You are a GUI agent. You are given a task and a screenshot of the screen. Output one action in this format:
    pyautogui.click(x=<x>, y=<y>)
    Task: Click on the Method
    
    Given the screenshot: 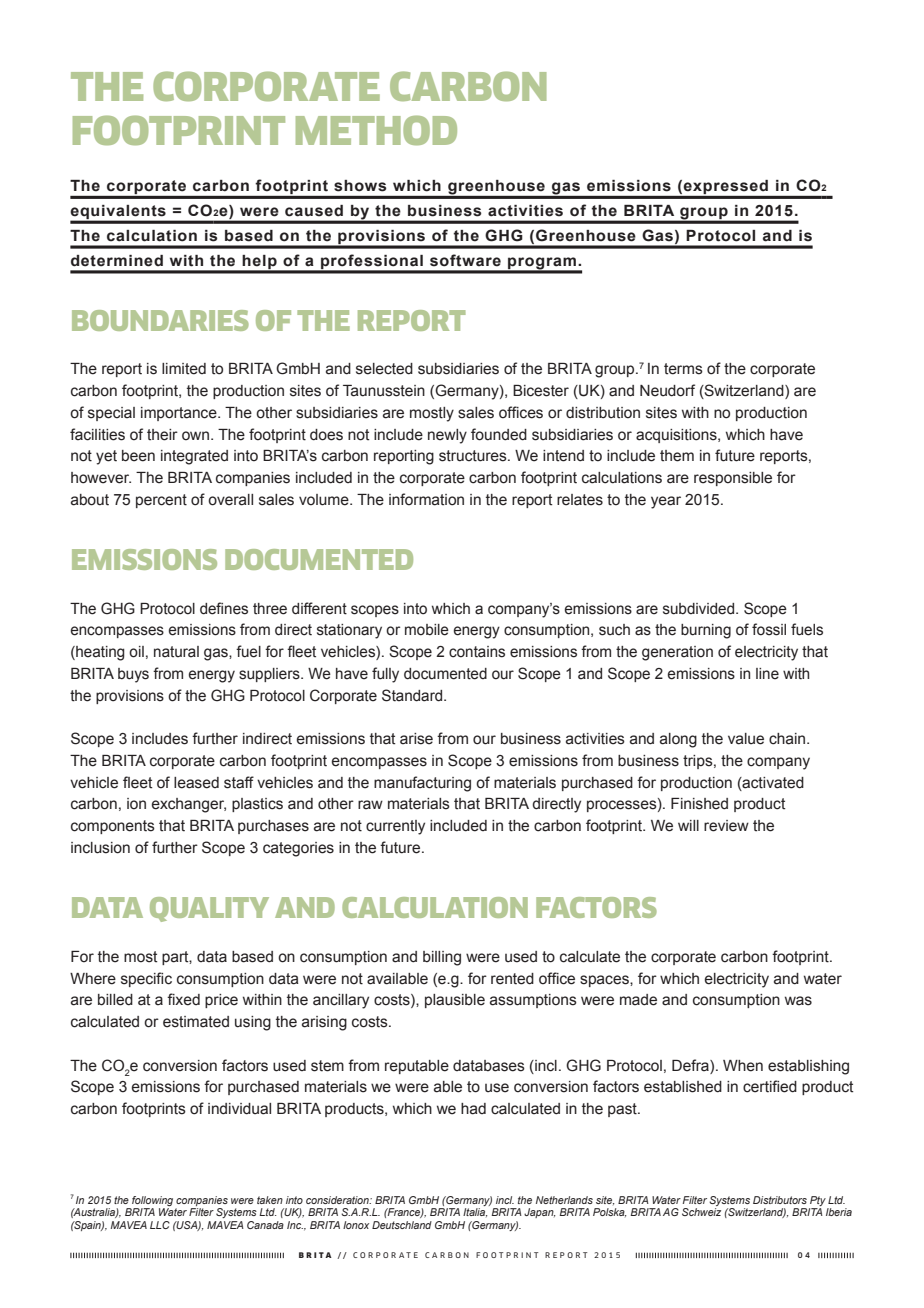 What is the action you would take?
    pyautogui.click(x=376, y=130)
